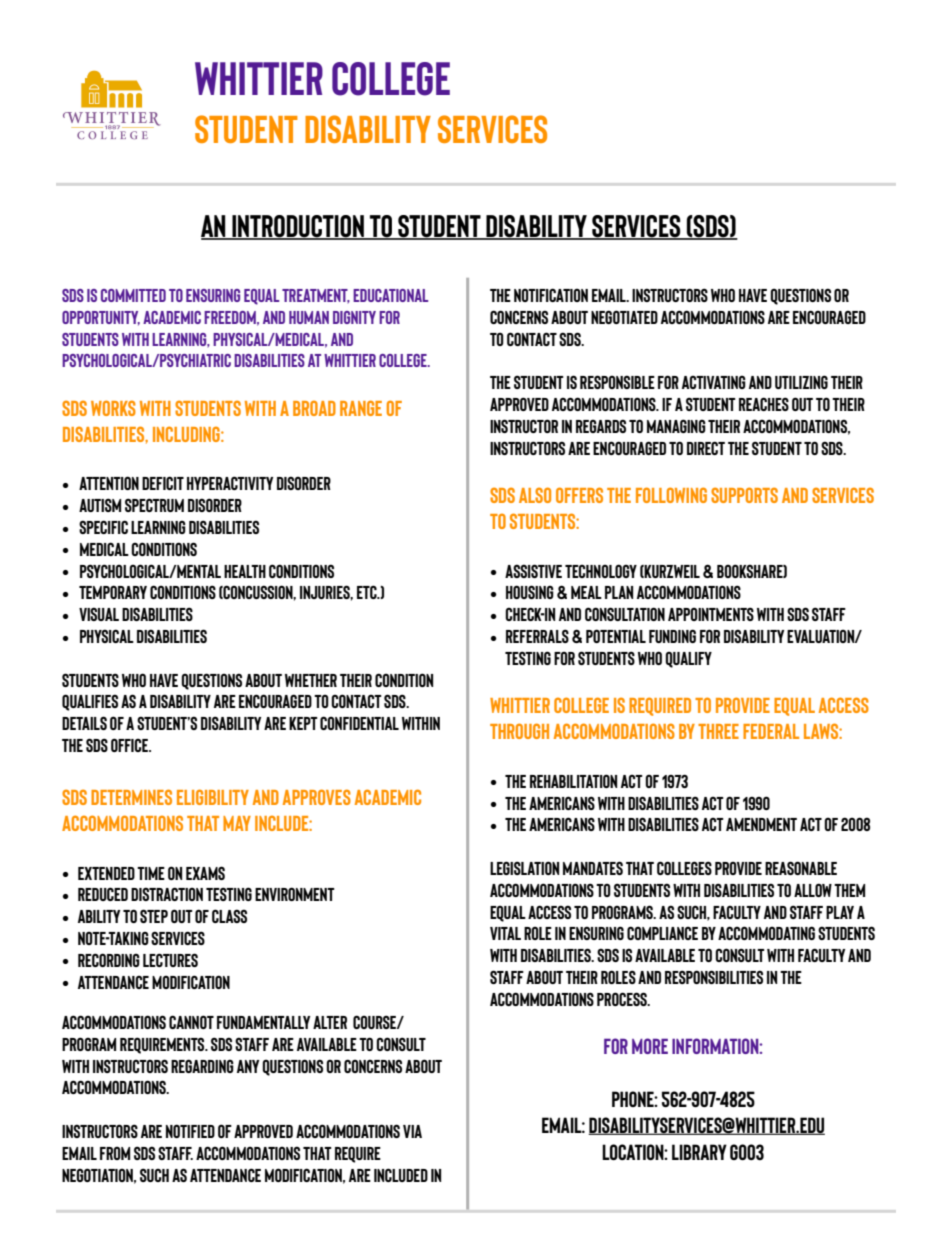  What do you see at coordinates (133, 295) in the document?
I see `committed` at bounding box center [133, 295].
